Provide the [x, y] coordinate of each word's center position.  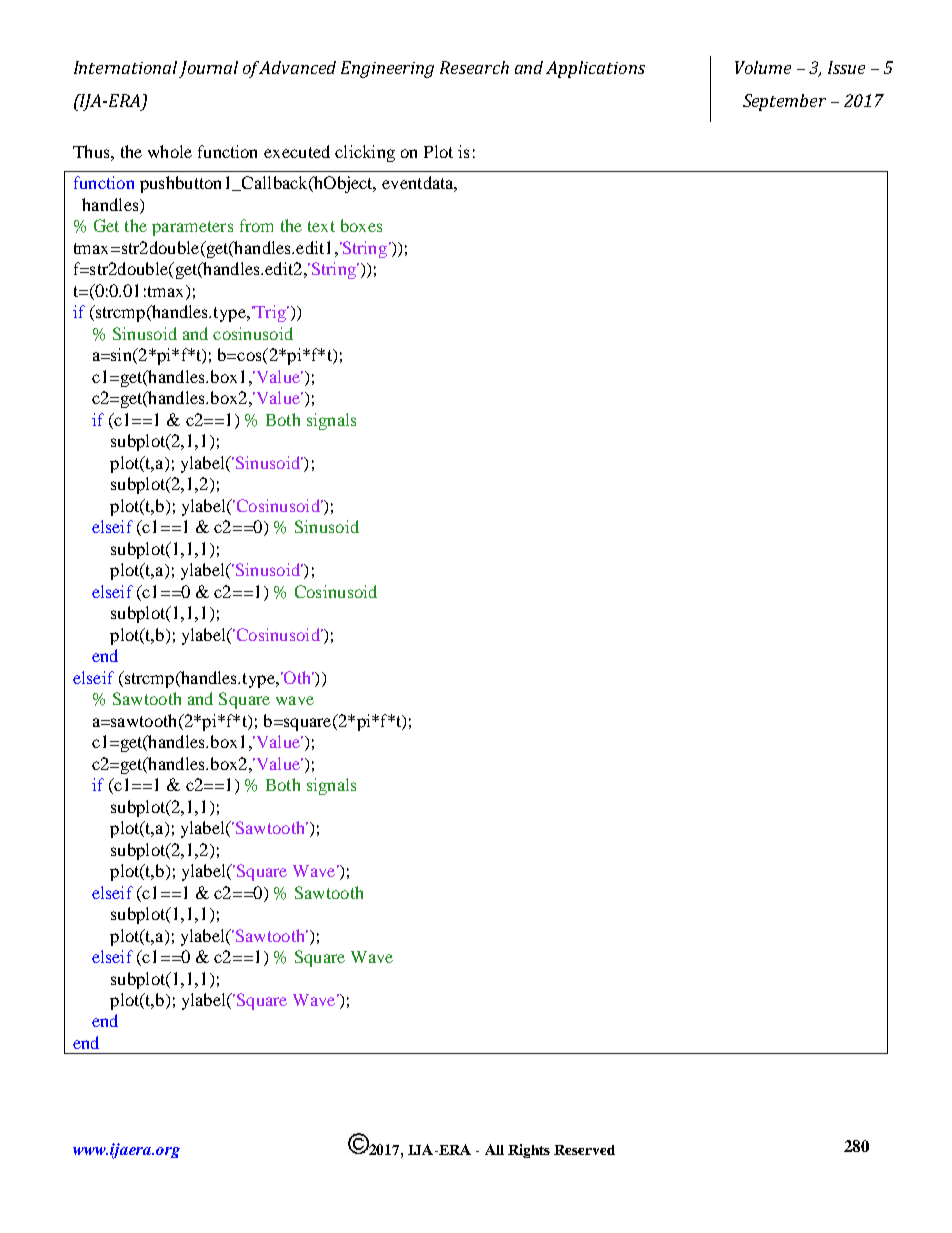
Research [474, 67]
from [256, 225]
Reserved [584, 1150]
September [784, 102]
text [321, 226]
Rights [529, 1151]
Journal [208, 69]
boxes [361, 225]
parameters [192, 228]
